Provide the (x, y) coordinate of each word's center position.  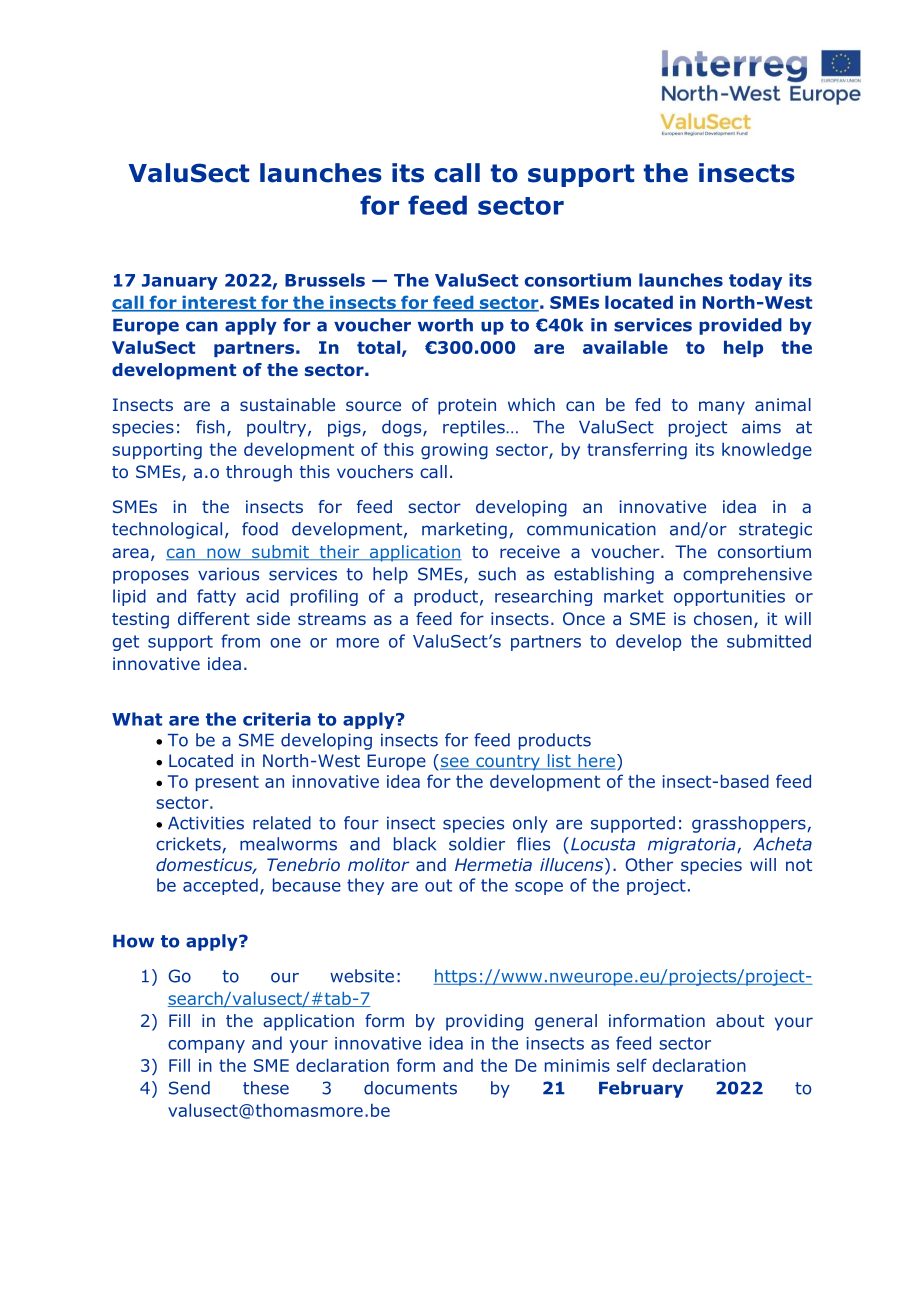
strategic (775, 530)
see (455, 763)
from (240, 641)
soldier (477, 844)
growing (454, 451)
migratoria (693, 845)
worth (445, 325)
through (259, 473)
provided (740, 326)
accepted (220, 886)
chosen (723, 618)
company (206, 1046)
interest (219, 303)
